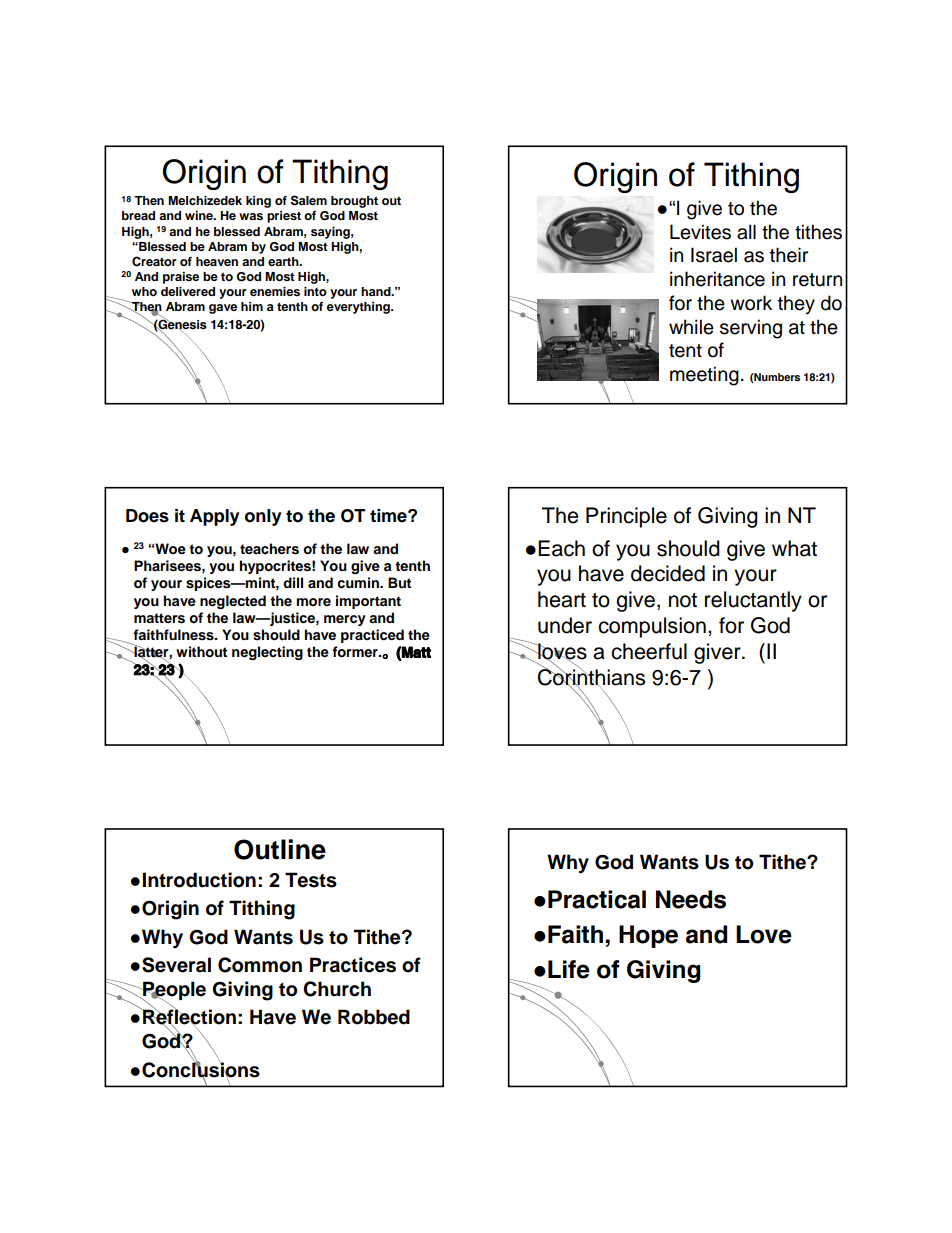 This page has height=1233, width=952. Describe the element at coordinates (591, 677) in the page. I see `Corinthians` at that location.
